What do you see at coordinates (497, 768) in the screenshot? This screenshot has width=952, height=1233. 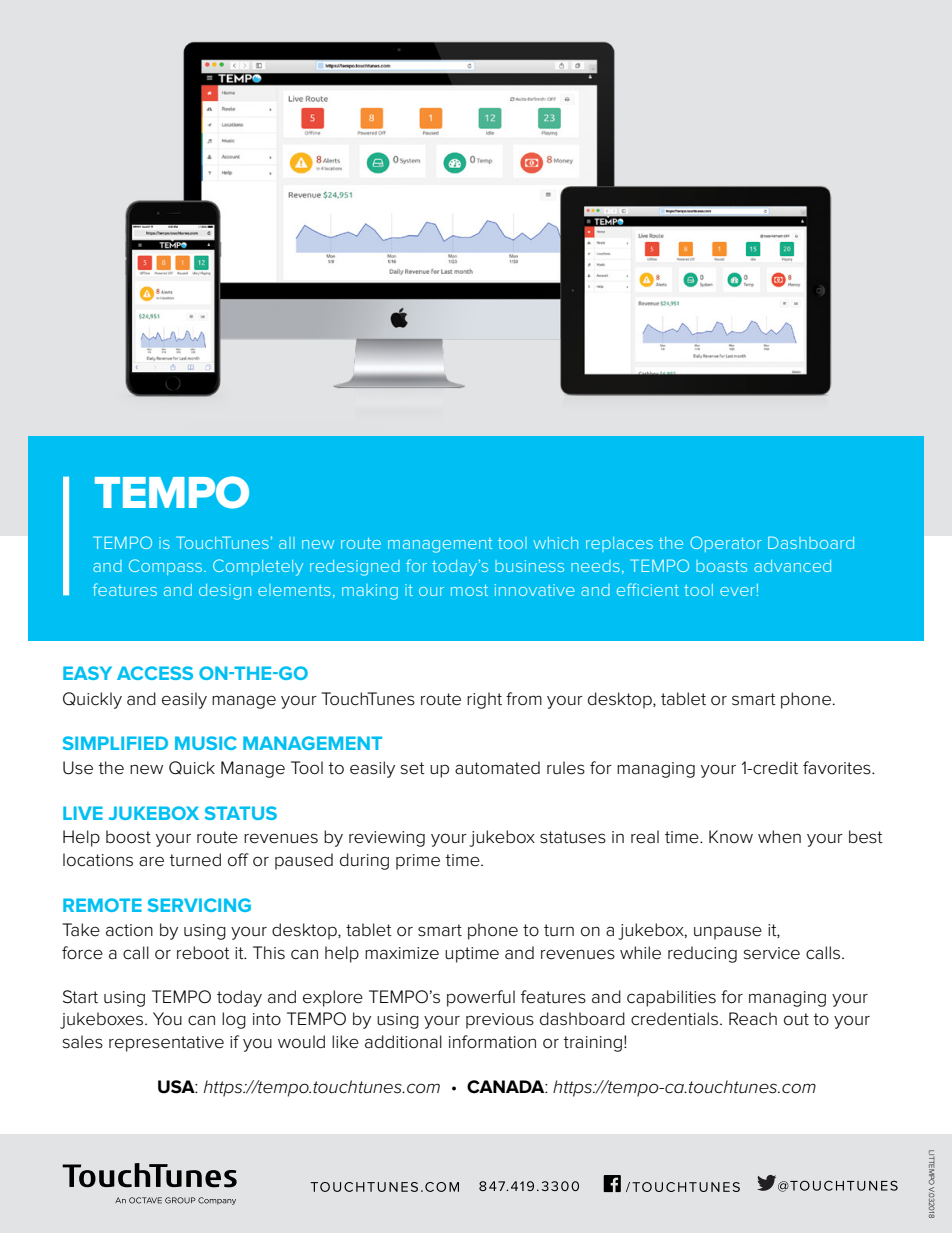 I see `automated` at bounding box center [497, 768].
